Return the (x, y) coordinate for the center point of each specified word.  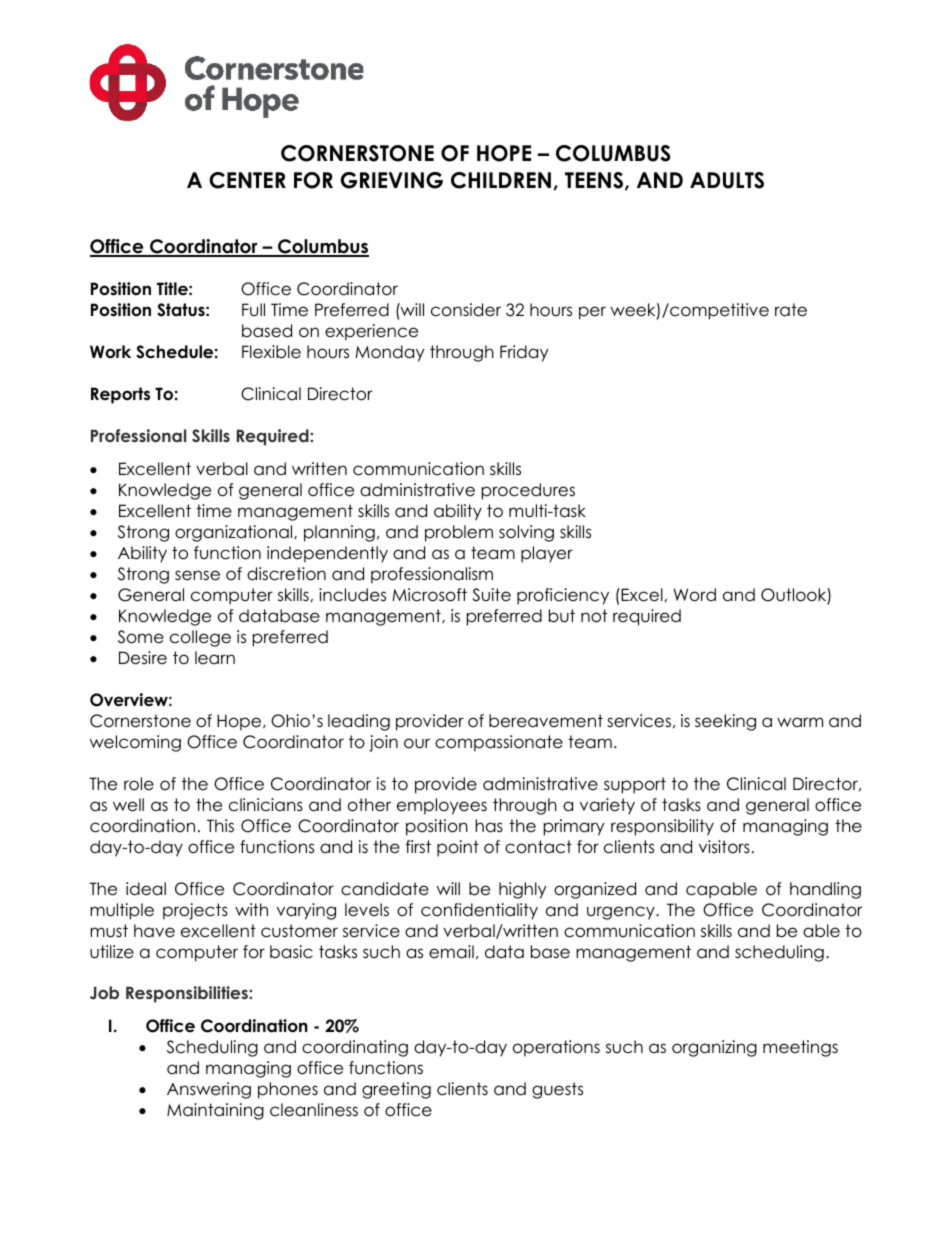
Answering (209, 1090)
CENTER (247, 180)
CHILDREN (502, 181)
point (458, 848)
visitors (724, 847)
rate (791, 310)
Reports (120, 395)
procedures (528, 491)
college (200, 638)
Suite (491, 595)
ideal (146, 889)
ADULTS (727, 180)
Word (694, 595)
